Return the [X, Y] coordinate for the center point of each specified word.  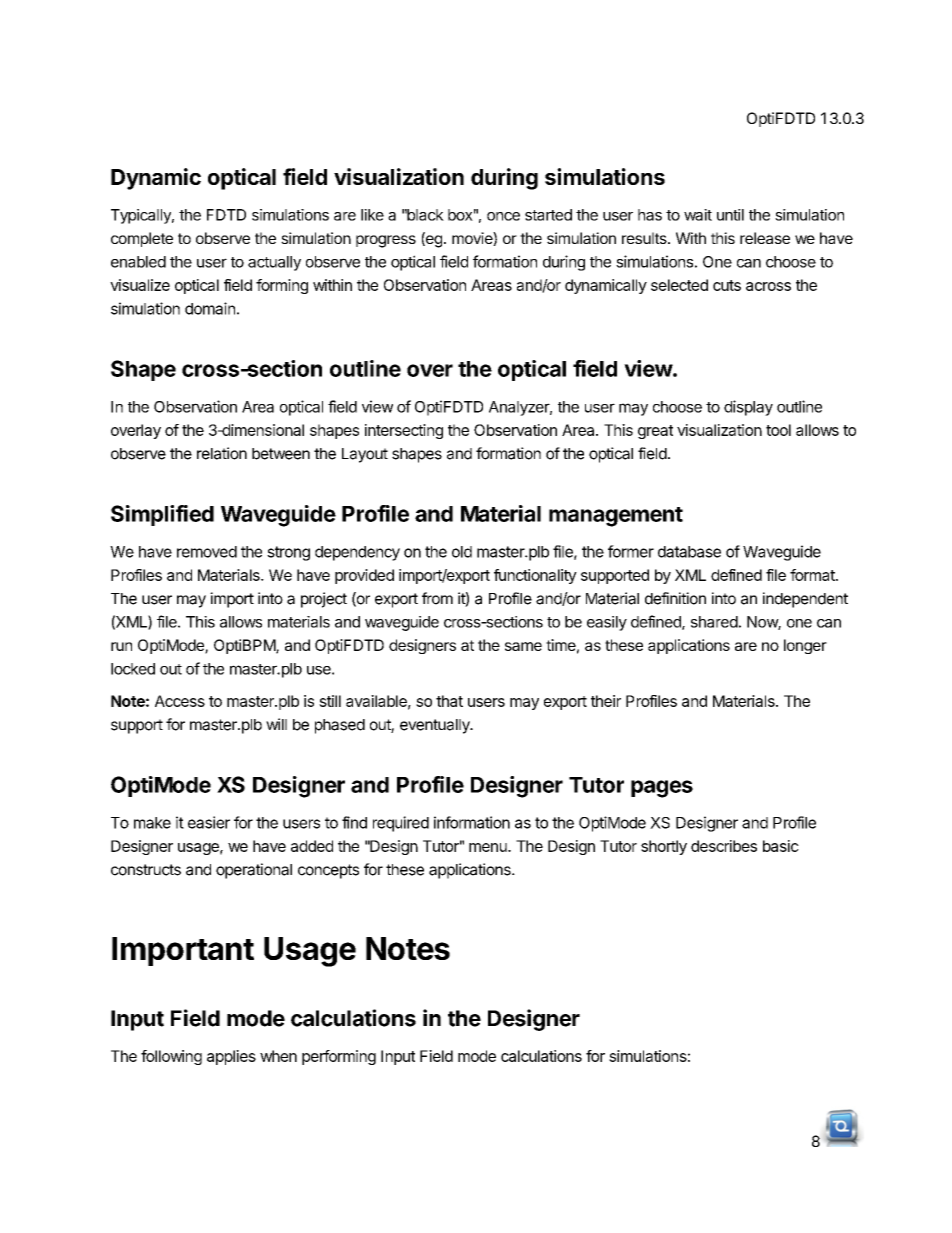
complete [142, 239]
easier [209, 822]
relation [222, 453]
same [523, 646]
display [748, 408]
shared [714, 622]
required [401, 824]
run [121, 646]
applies [231, 1057]
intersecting [404, 431]
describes [724, 846]
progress [386, 241]
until [730, 215]
